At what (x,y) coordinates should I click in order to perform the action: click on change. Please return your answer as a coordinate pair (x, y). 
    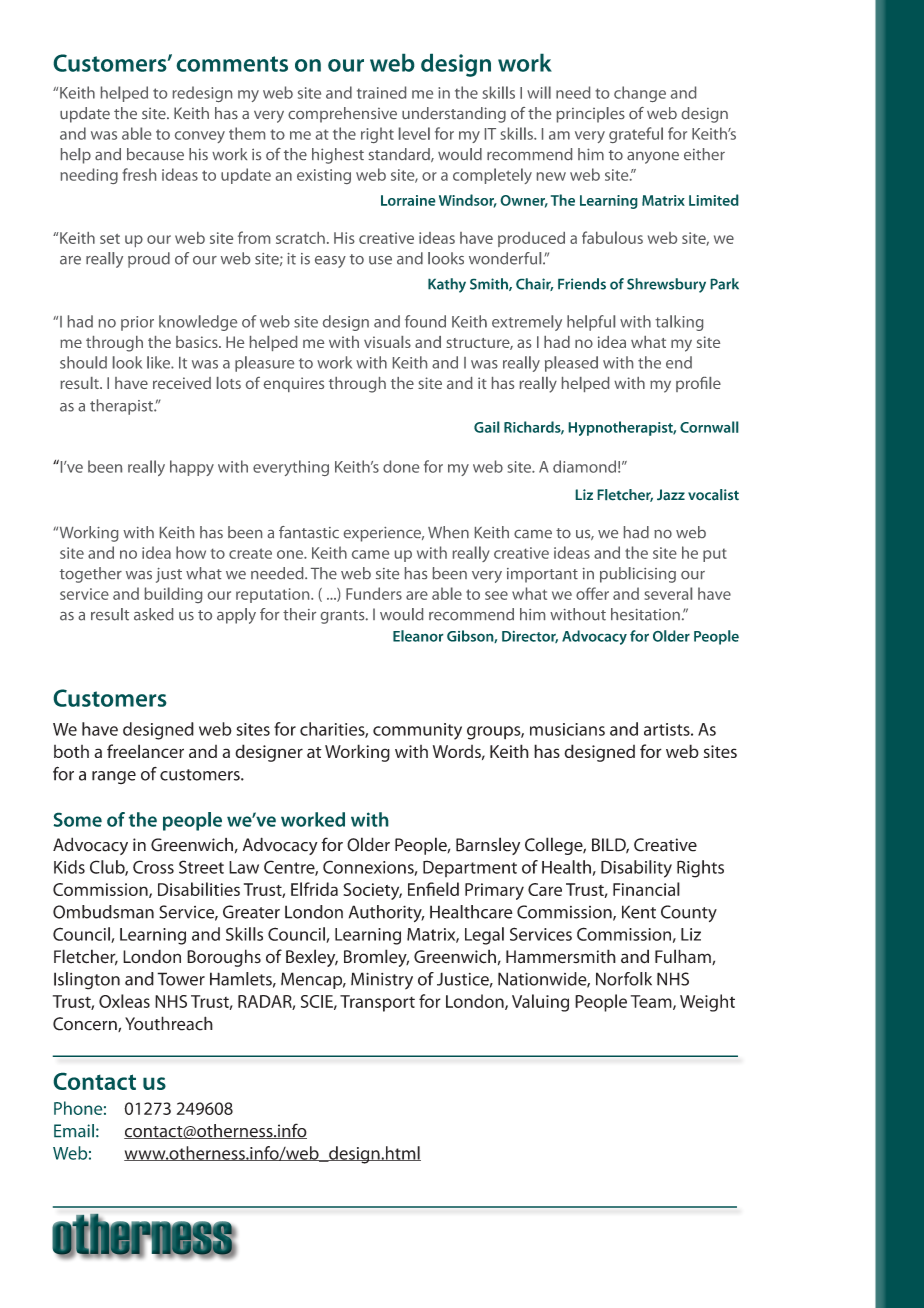
    Looking at the image, I should click on (640, 94).
